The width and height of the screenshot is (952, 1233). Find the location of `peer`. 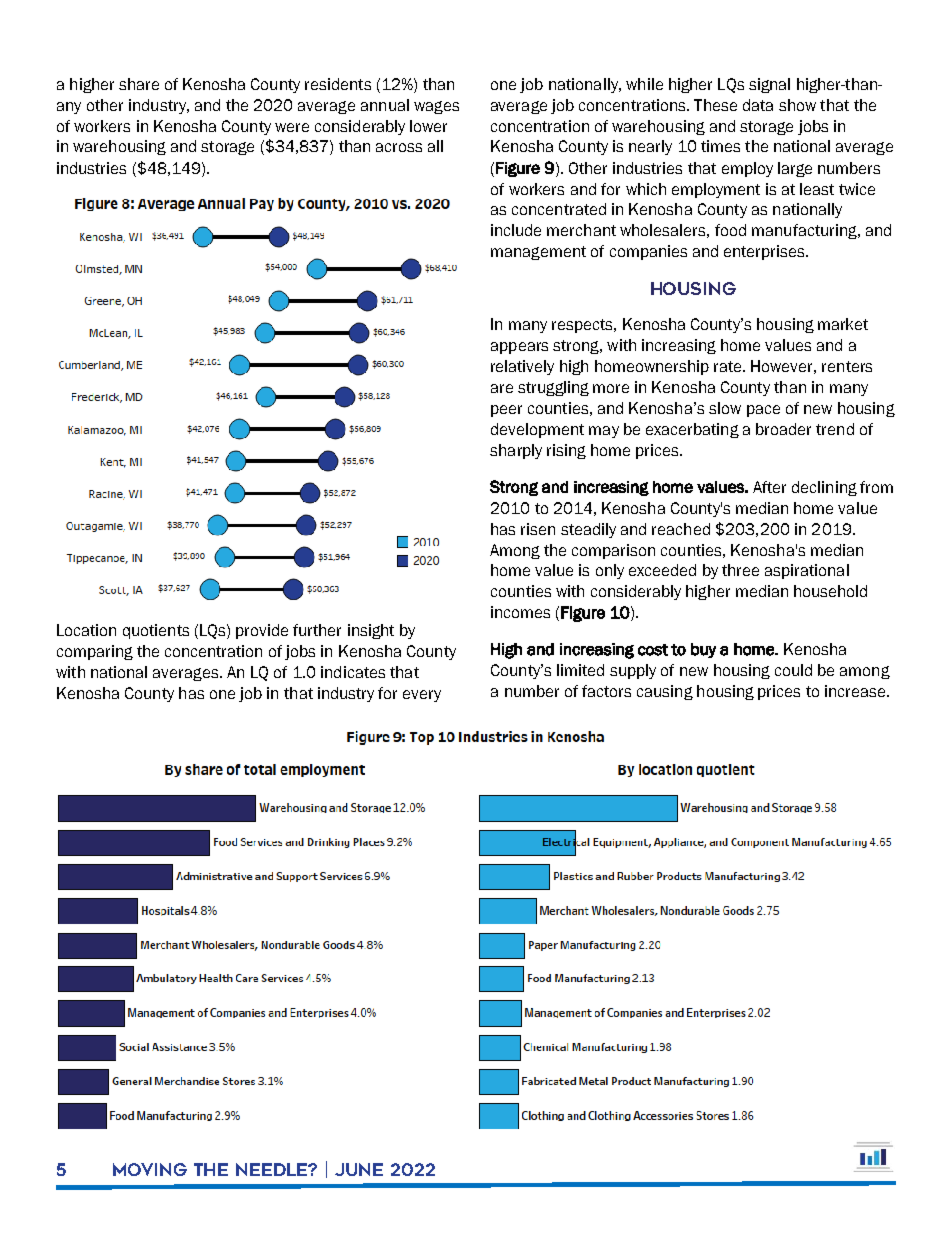

peer is located at coordinates (506, 411).
